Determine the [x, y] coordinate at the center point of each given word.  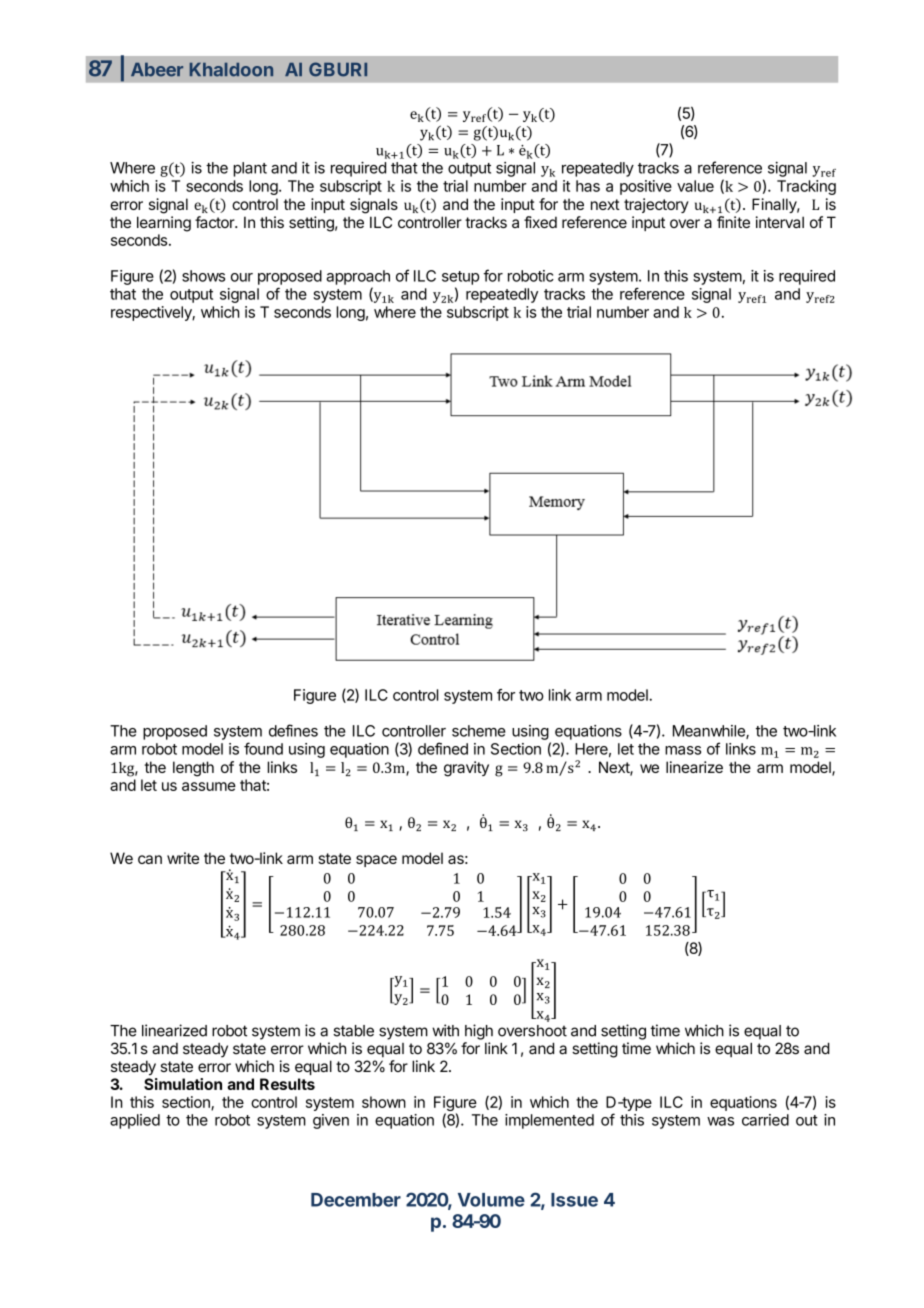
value [695, 186]
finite [733, 222]
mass [683, 750]
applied [135, 1121]
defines [293, 730]
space [376, 861]
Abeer [157, 70]
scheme [479, 731]
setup [460, 278]
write [183, 858]
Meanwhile [710, 732]
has [588, 186]
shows [203, 276]
